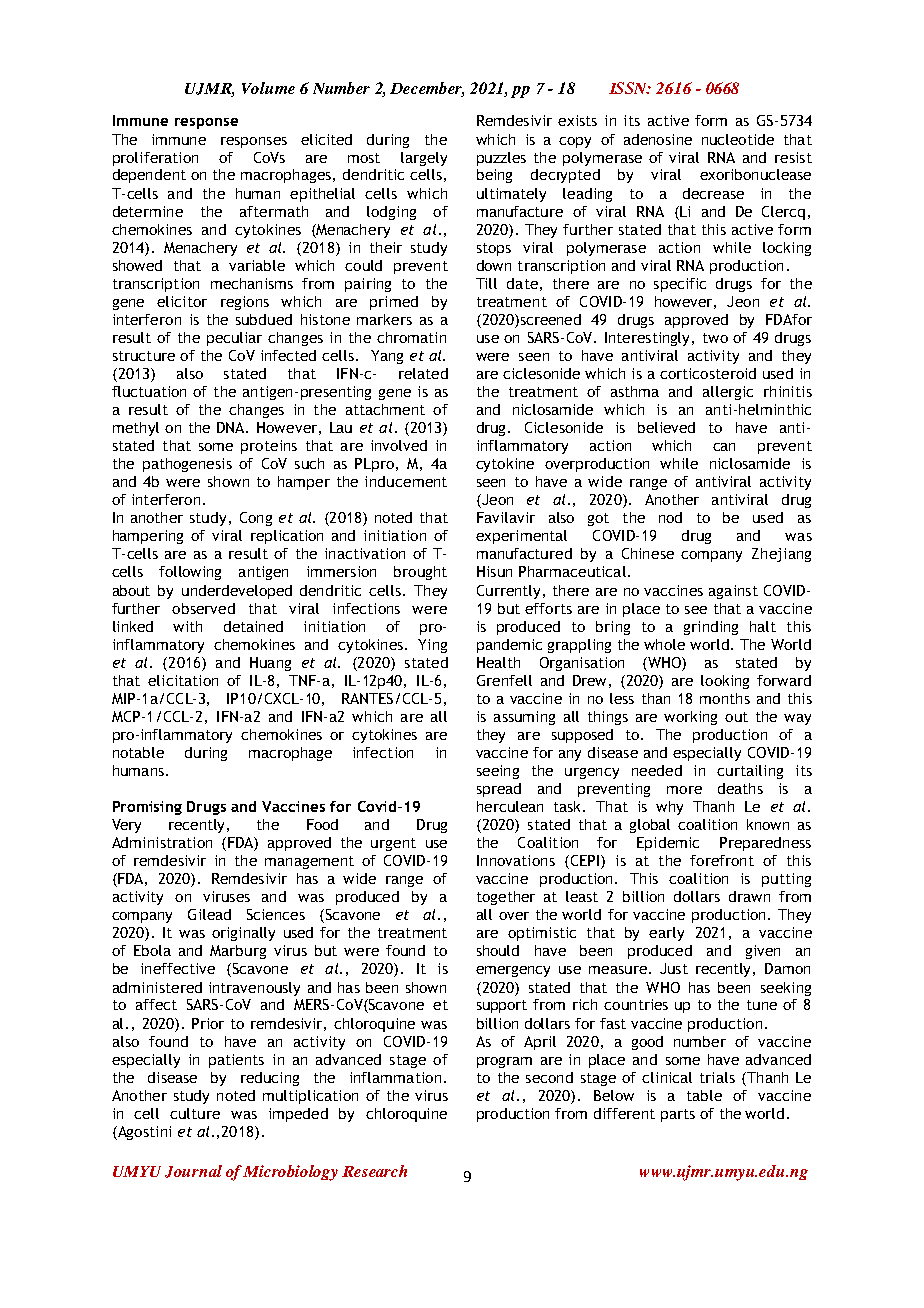 The image size is (924, 1308). What do you see at coordinates (427, 89) in the document?
I see `December` at bounding box center [427, 89].
